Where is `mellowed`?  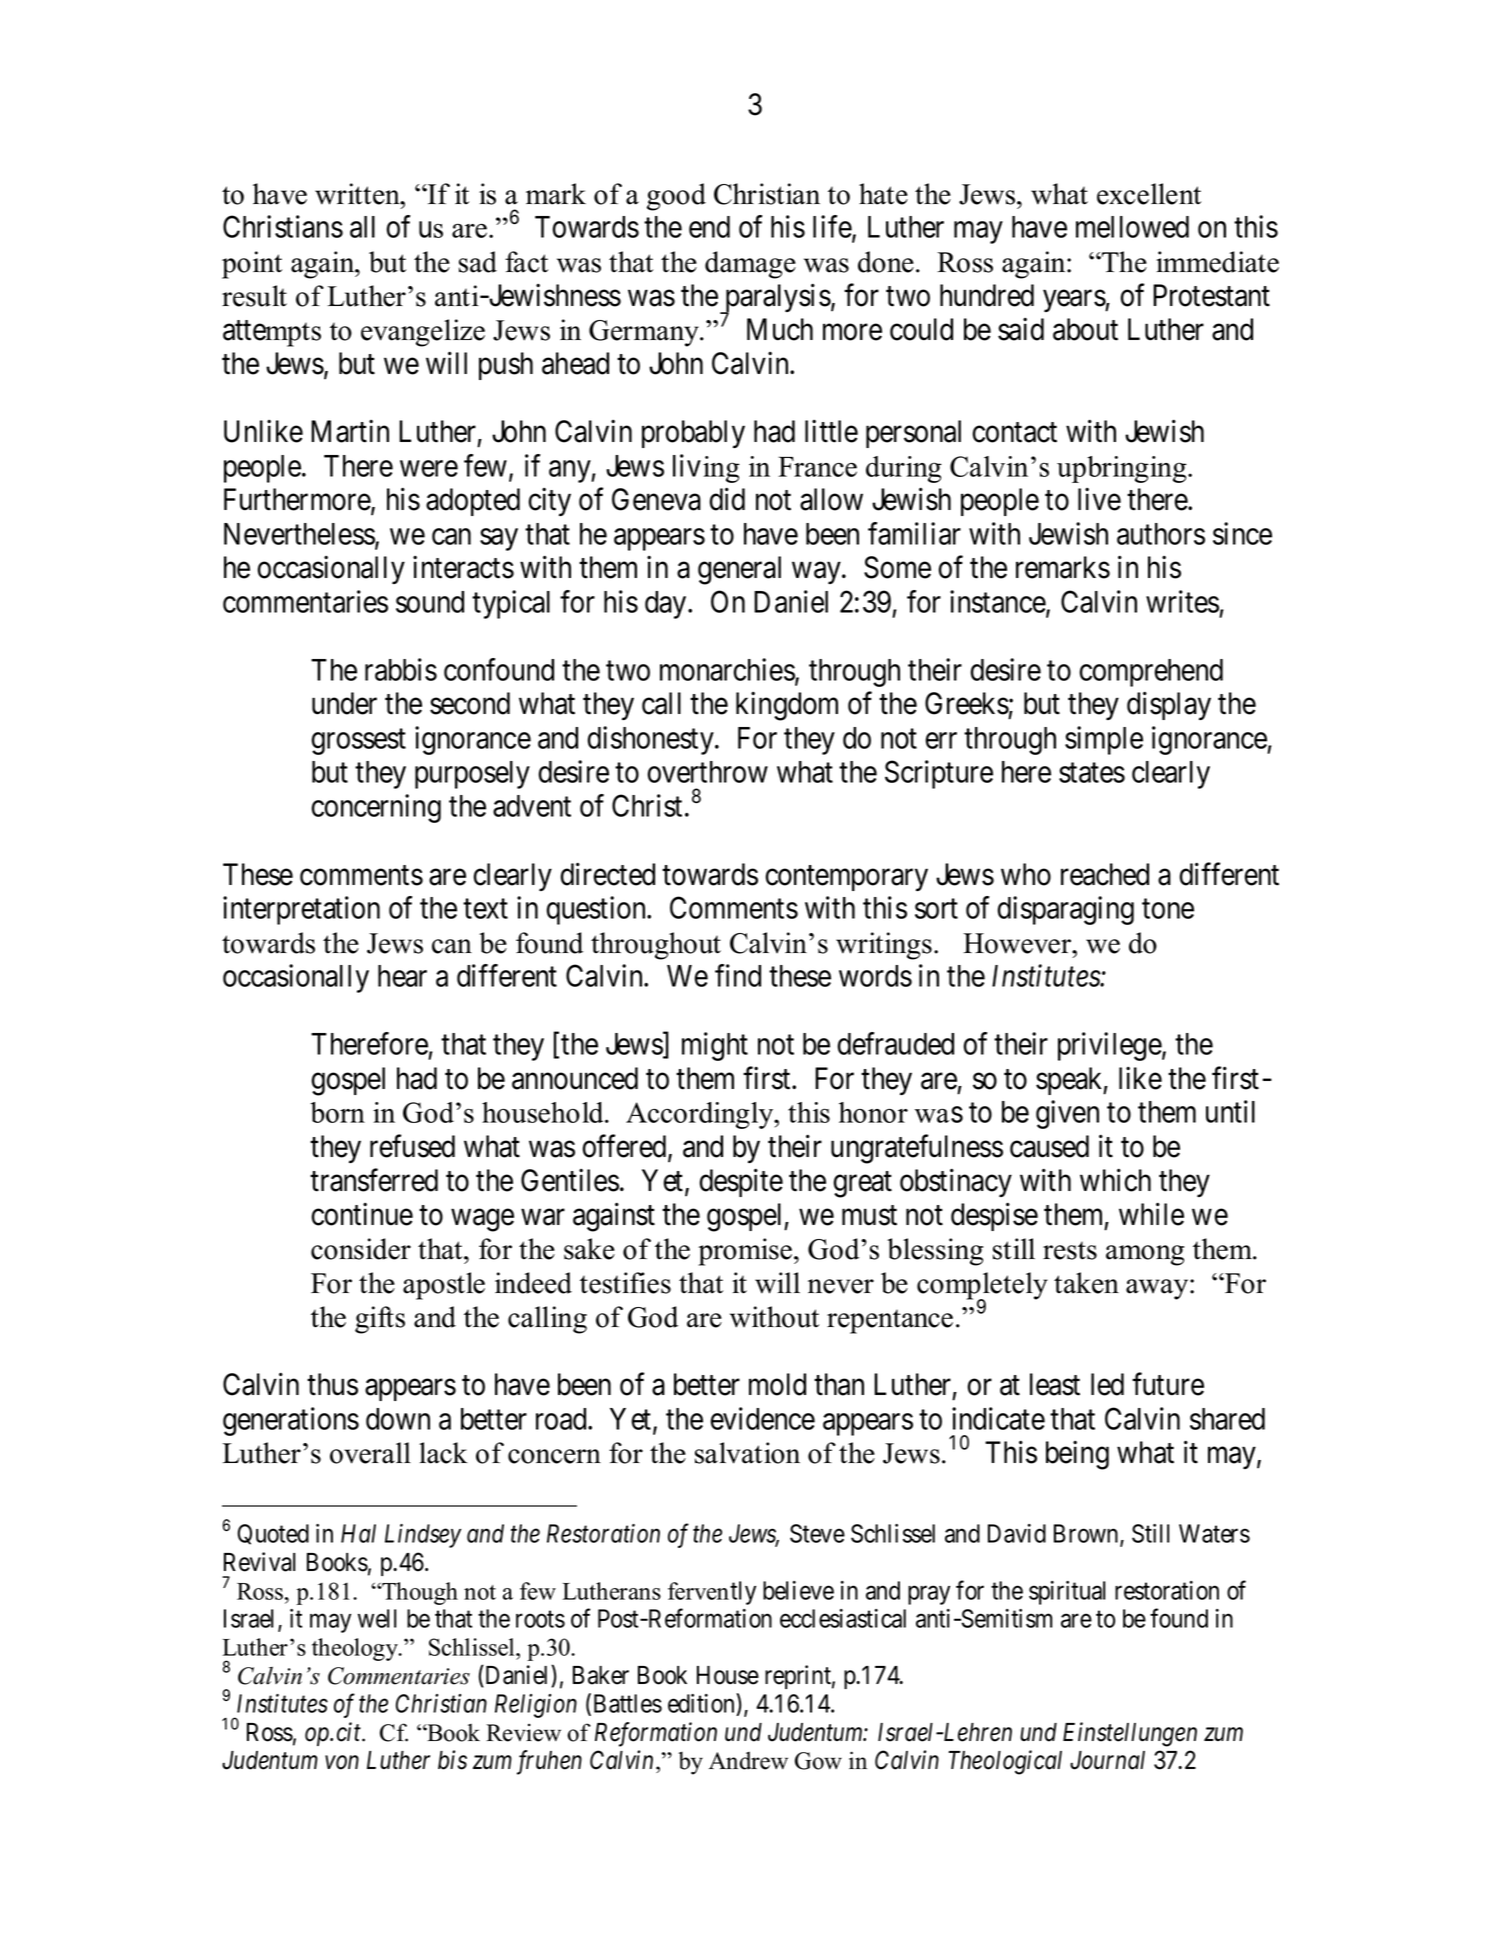 mellowed is located at coordinates (1132, 227).
